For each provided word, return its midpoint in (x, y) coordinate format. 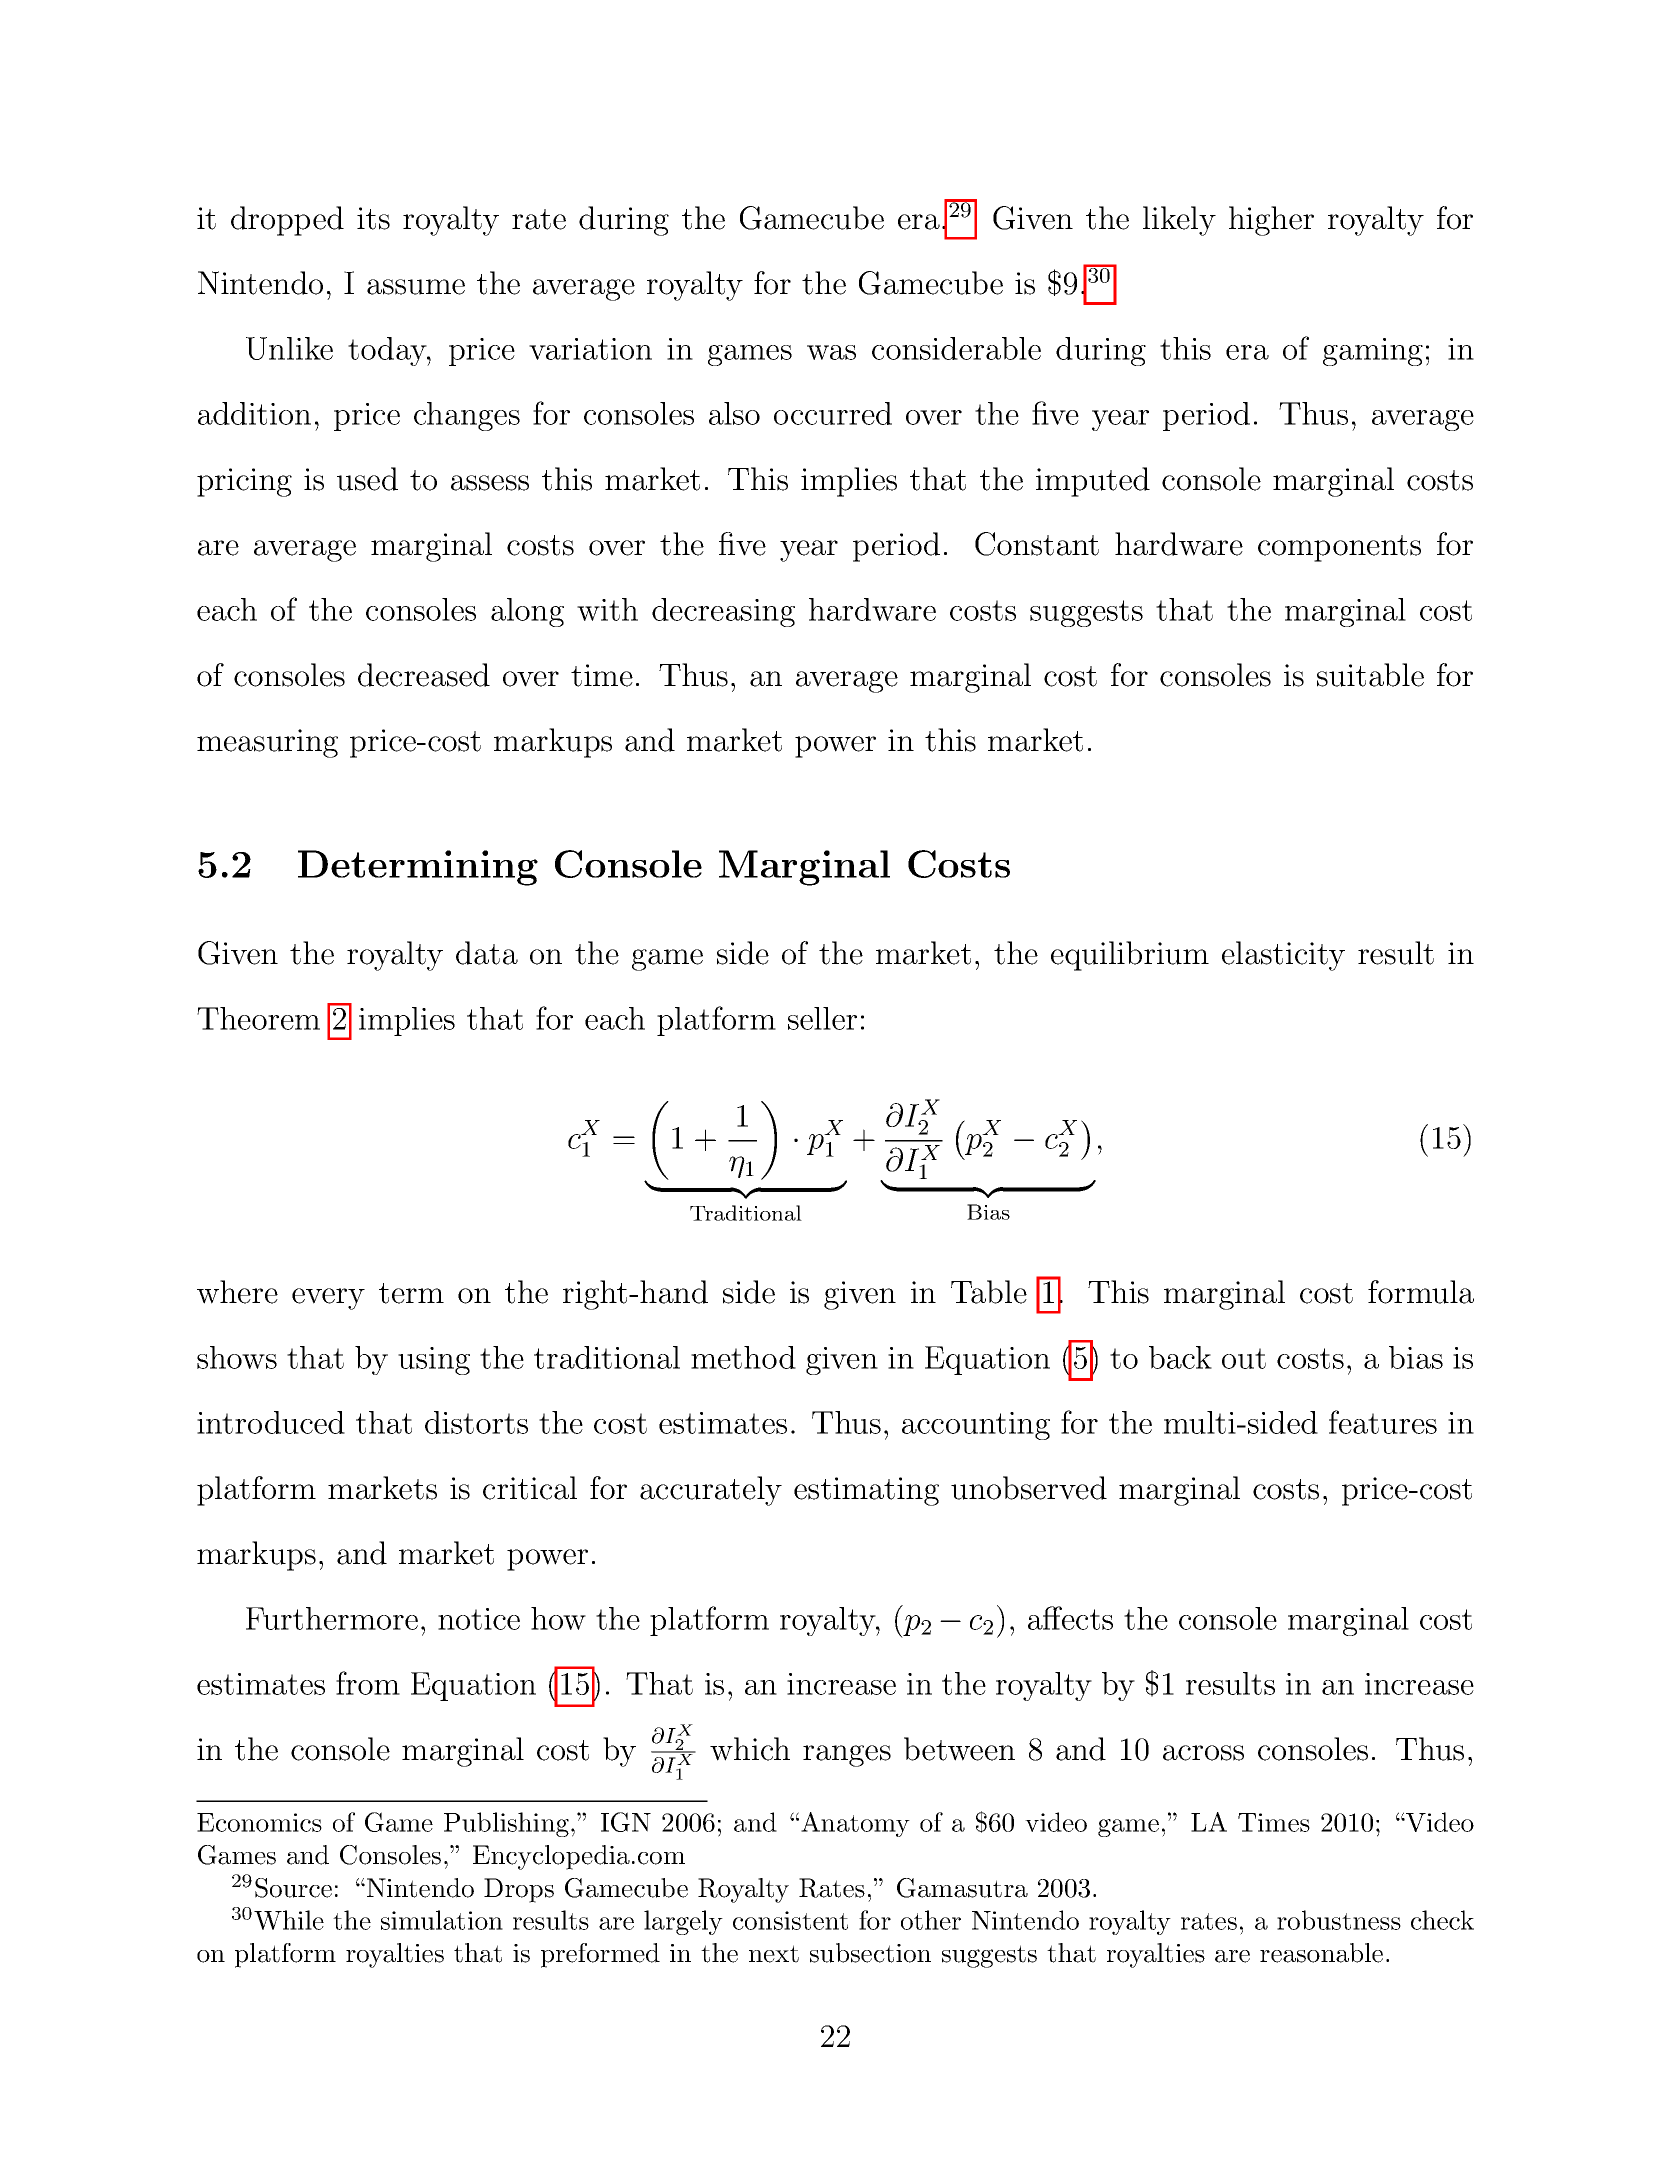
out (1244, 1358)
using (434, 1361)
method (743, 1357)
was (831, 352)
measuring (267, 743)
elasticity (1283, 956)
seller (822, 1018)
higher (1271, 221)
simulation (442, 1920)
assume (416, 287)
